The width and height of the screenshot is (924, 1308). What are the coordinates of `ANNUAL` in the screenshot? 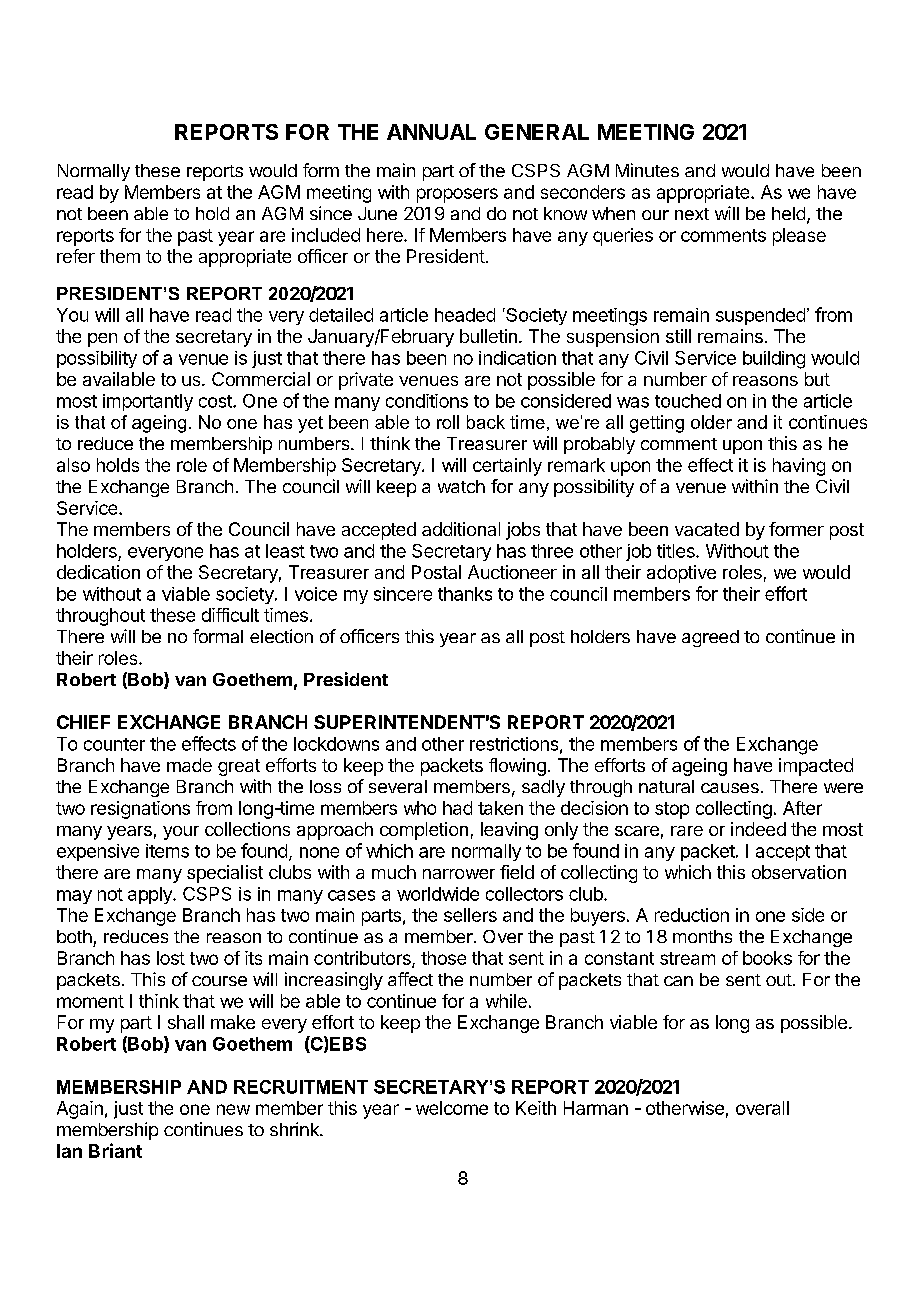 It's located at (431, 132).
